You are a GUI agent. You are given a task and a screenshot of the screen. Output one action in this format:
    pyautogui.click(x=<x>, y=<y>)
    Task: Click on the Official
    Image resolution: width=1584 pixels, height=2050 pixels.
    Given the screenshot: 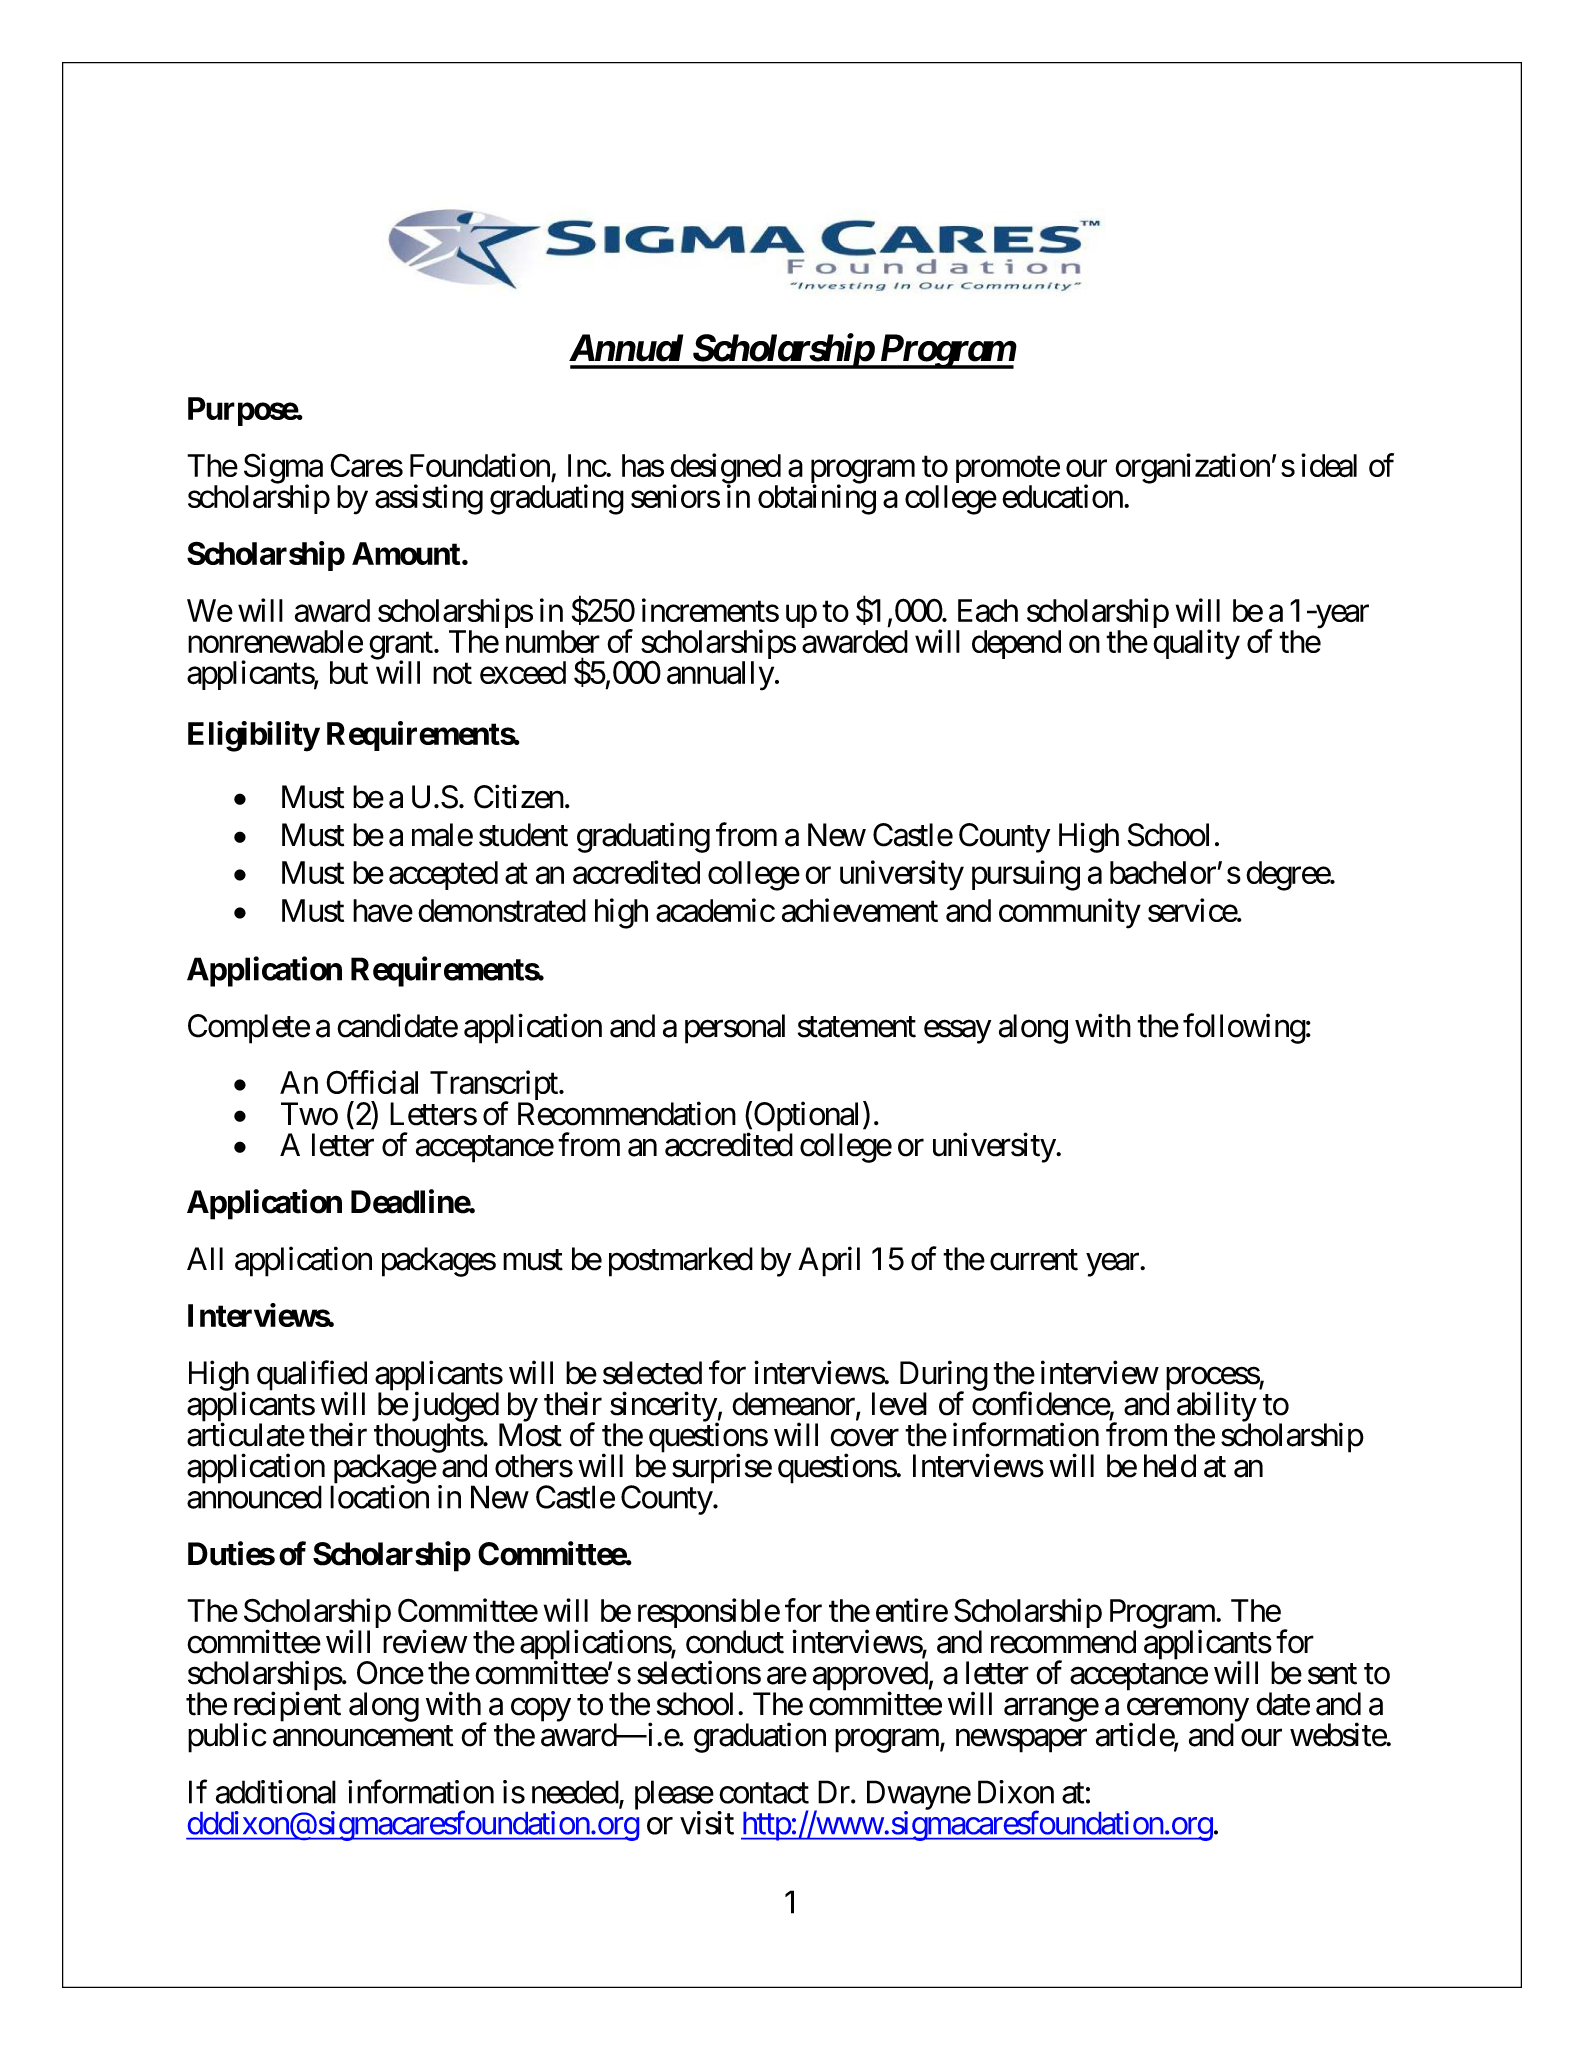 What is the action you would take?
    pyautogui.click(x=372, y=1082)
